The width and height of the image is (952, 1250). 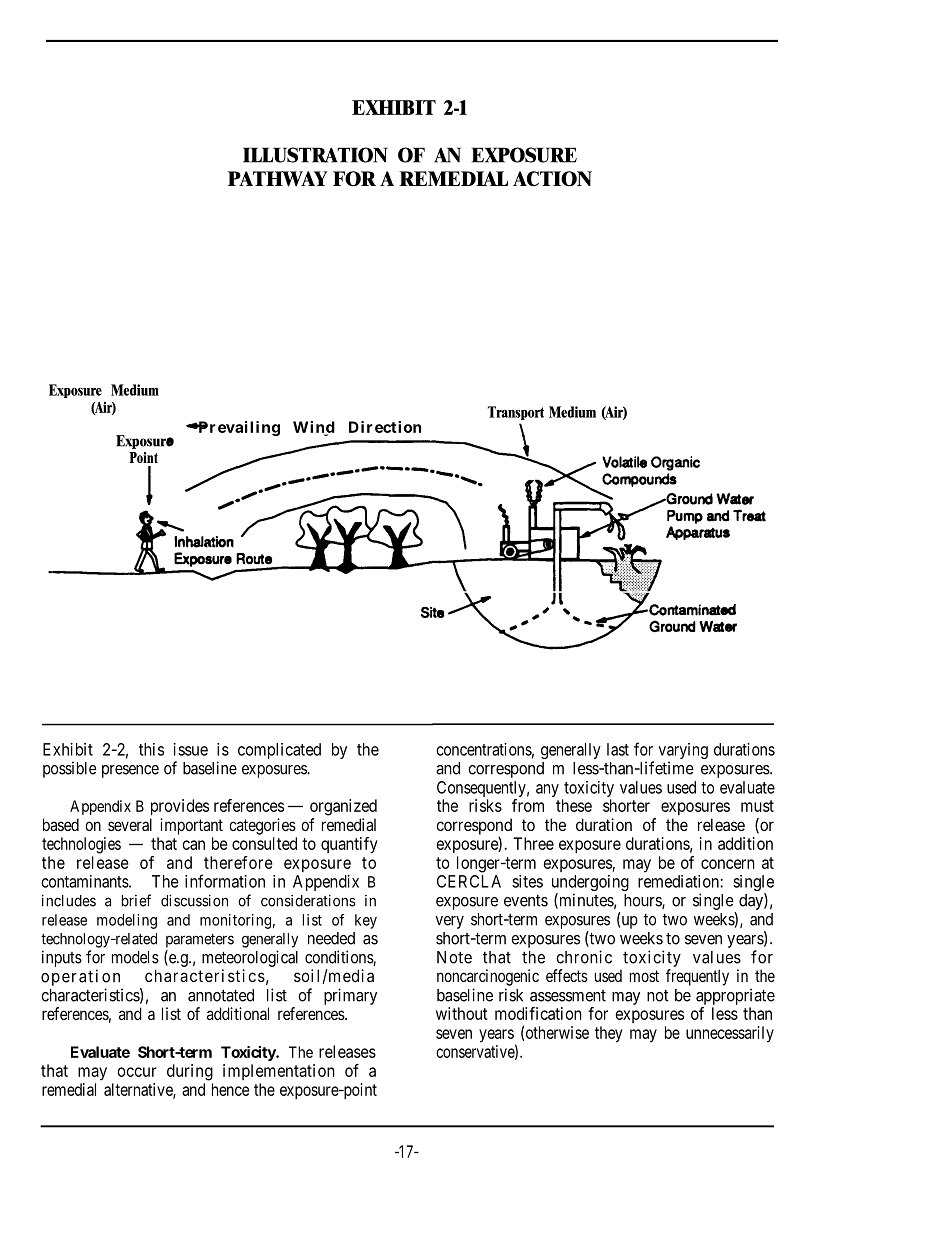 What do you see at coordinates (151, 749) in the image?
I see `this` at bounding box center [151, 749].
